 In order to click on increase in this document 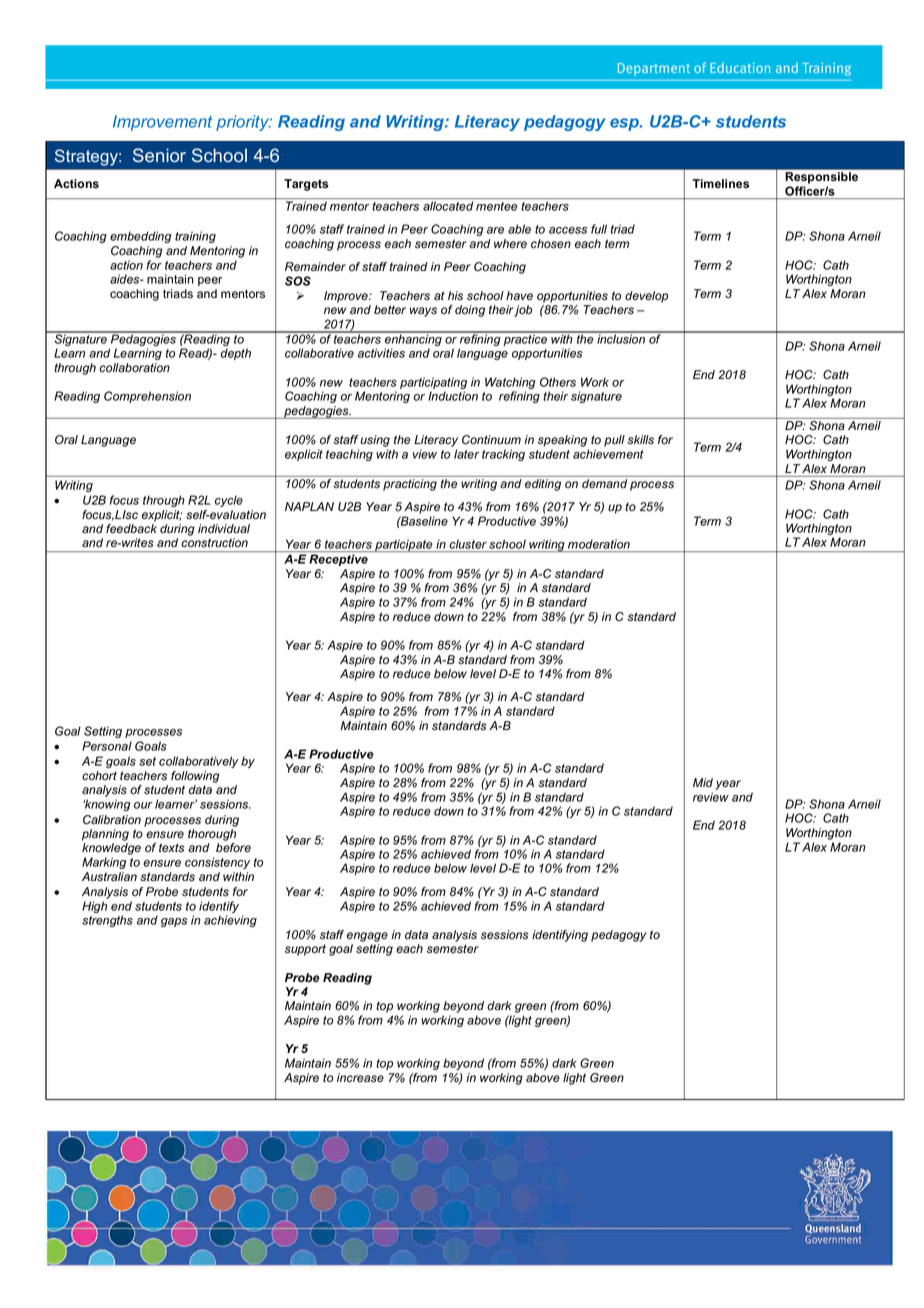, I will do `click(360, 1078)`.
